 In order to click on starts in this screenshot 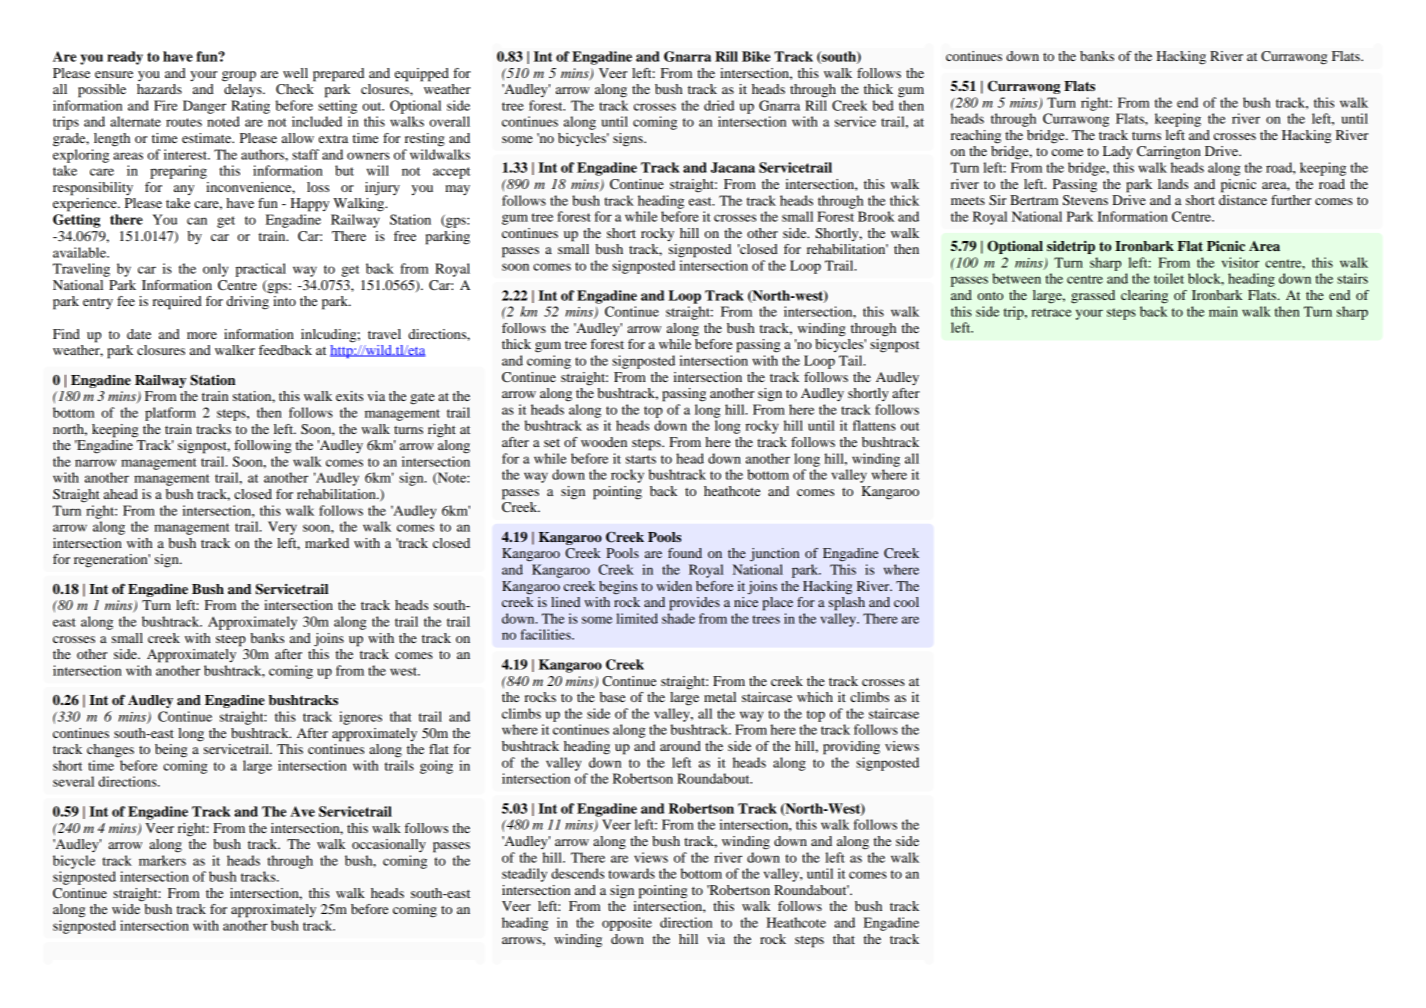, I will do `click(641, 459)`.
